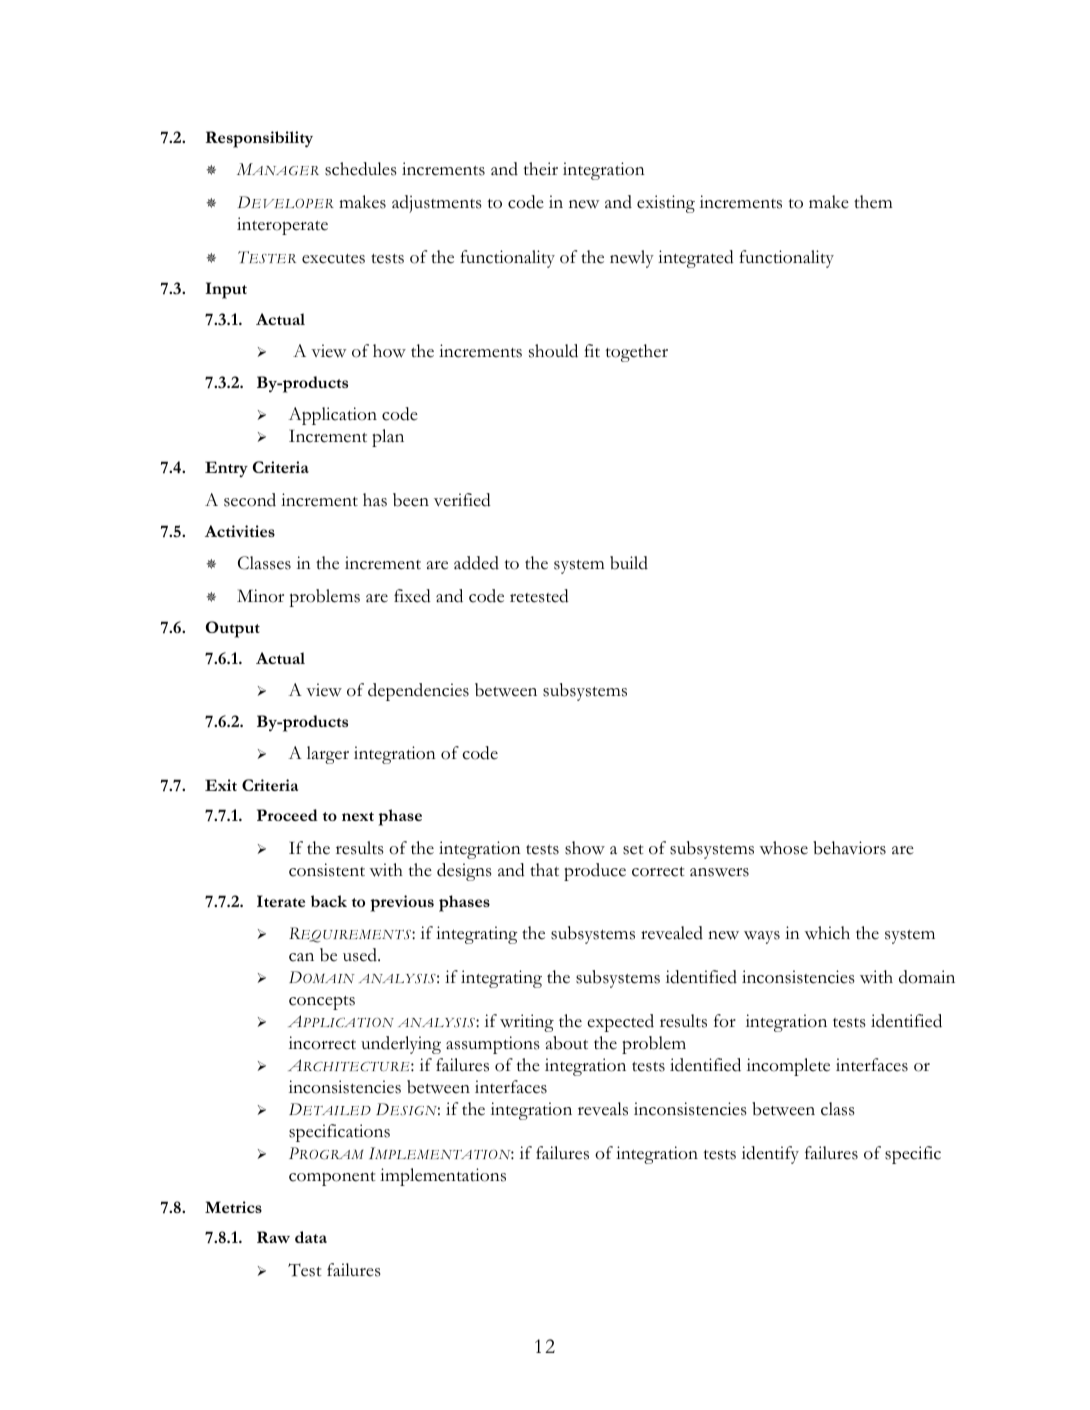 This screenshot has width=1090, height=1410. Describe the element at coordinates (873, 202) in the screenshot. I see `them` at that location.
